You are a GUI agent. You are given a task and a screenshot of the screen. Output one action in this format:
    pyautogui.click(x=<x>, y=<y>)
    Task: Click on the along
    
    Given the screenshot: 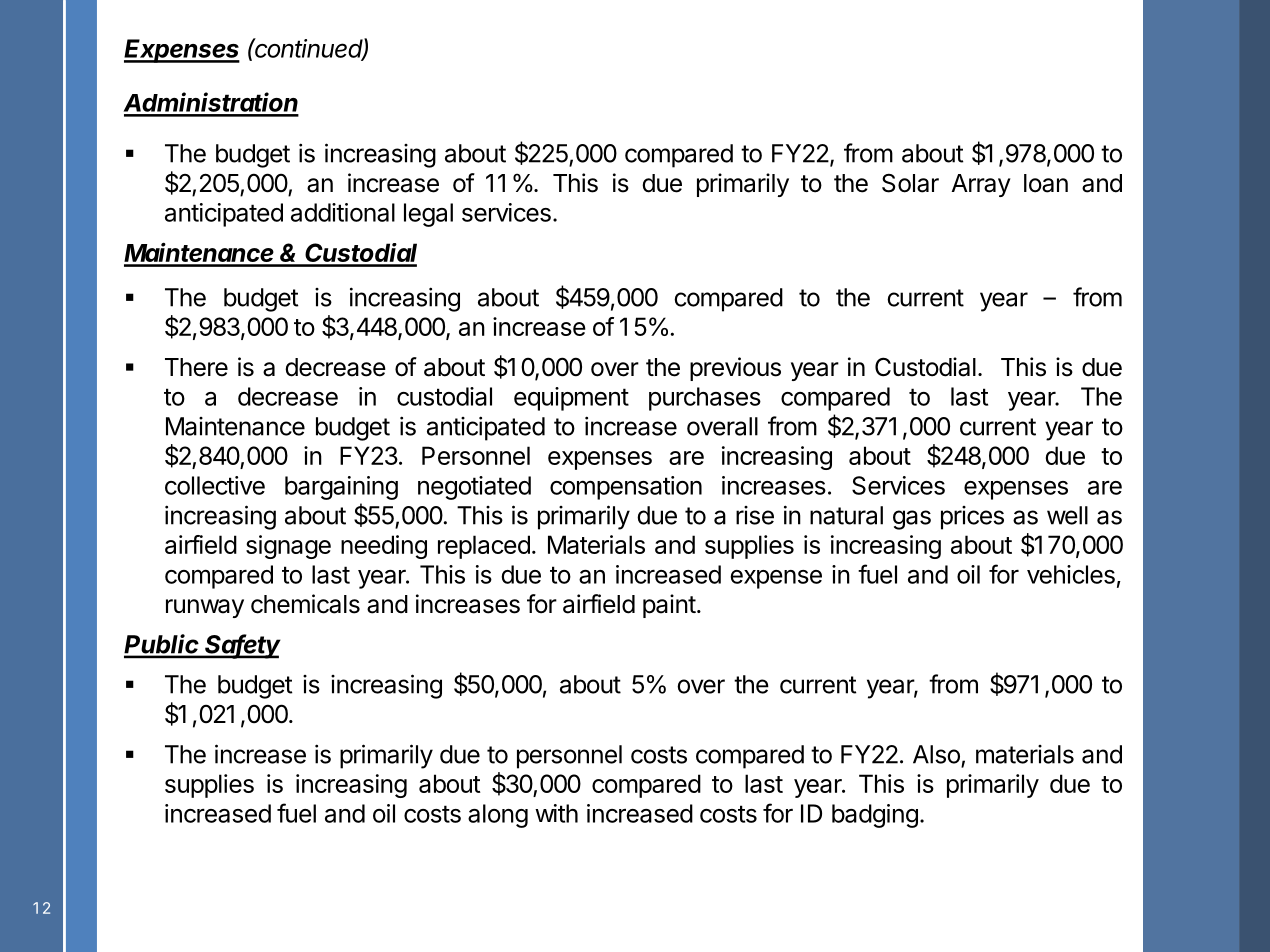 What is the action you would take?
    pyautogui.click(x=498, y=816)
